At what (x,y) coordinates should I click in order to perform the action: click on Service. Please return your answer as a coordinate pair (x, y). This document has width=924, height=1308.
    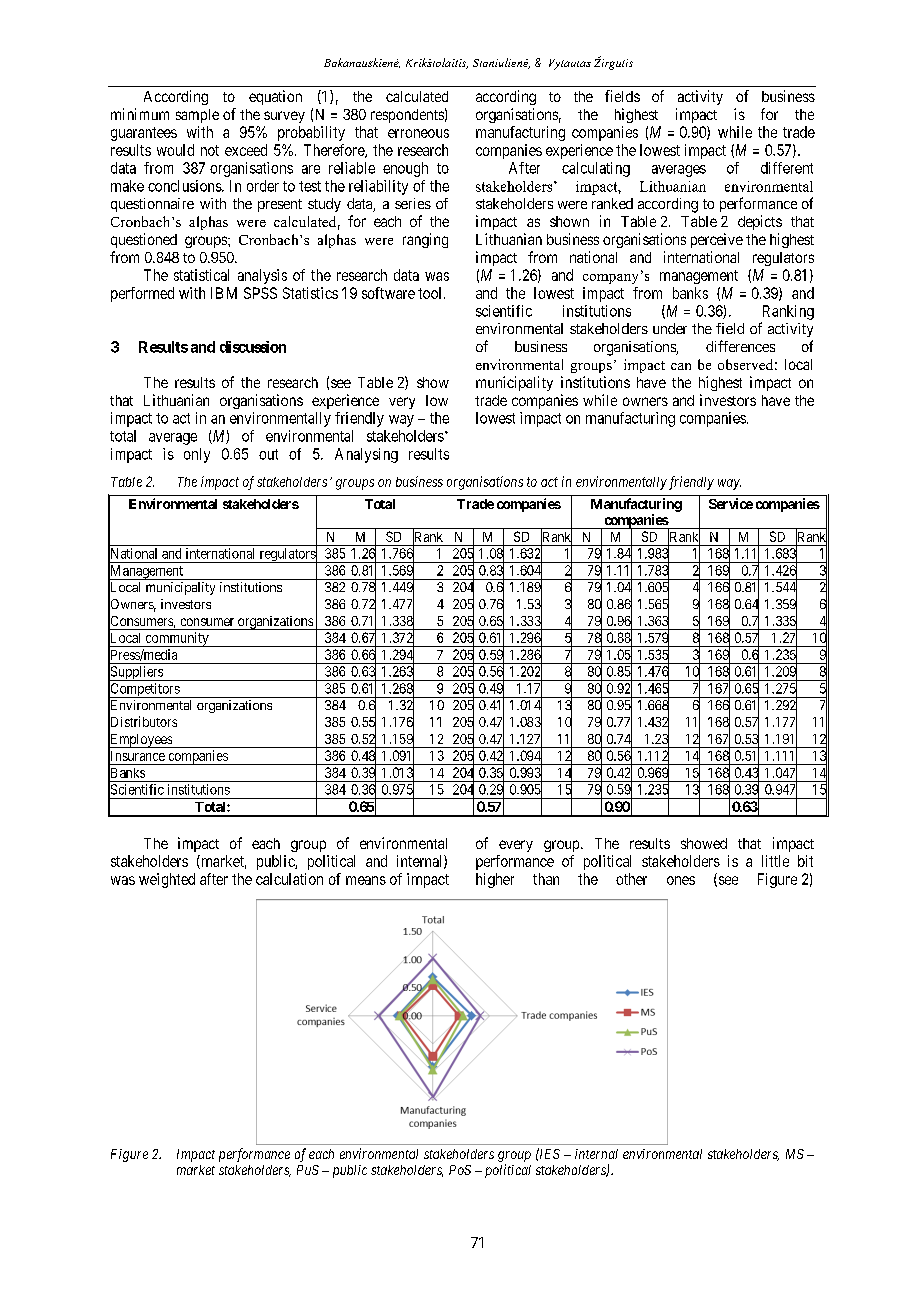
    Looking at the image, I should click on (731, 503).
